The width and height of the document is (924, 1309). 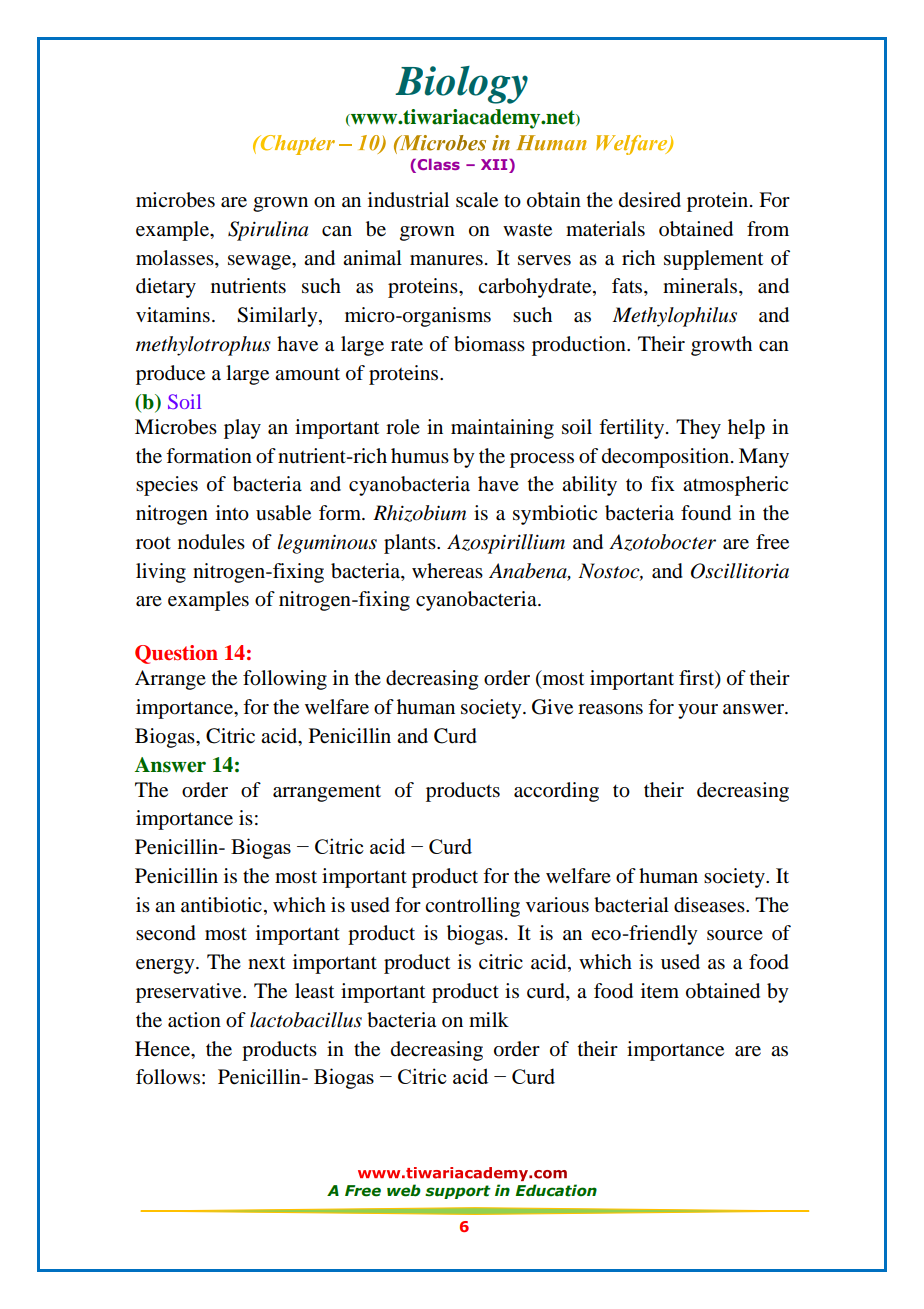 What do you see at coordinates (489, 344) in the document?
I see `biomass` at bounding box center [489, 344].
